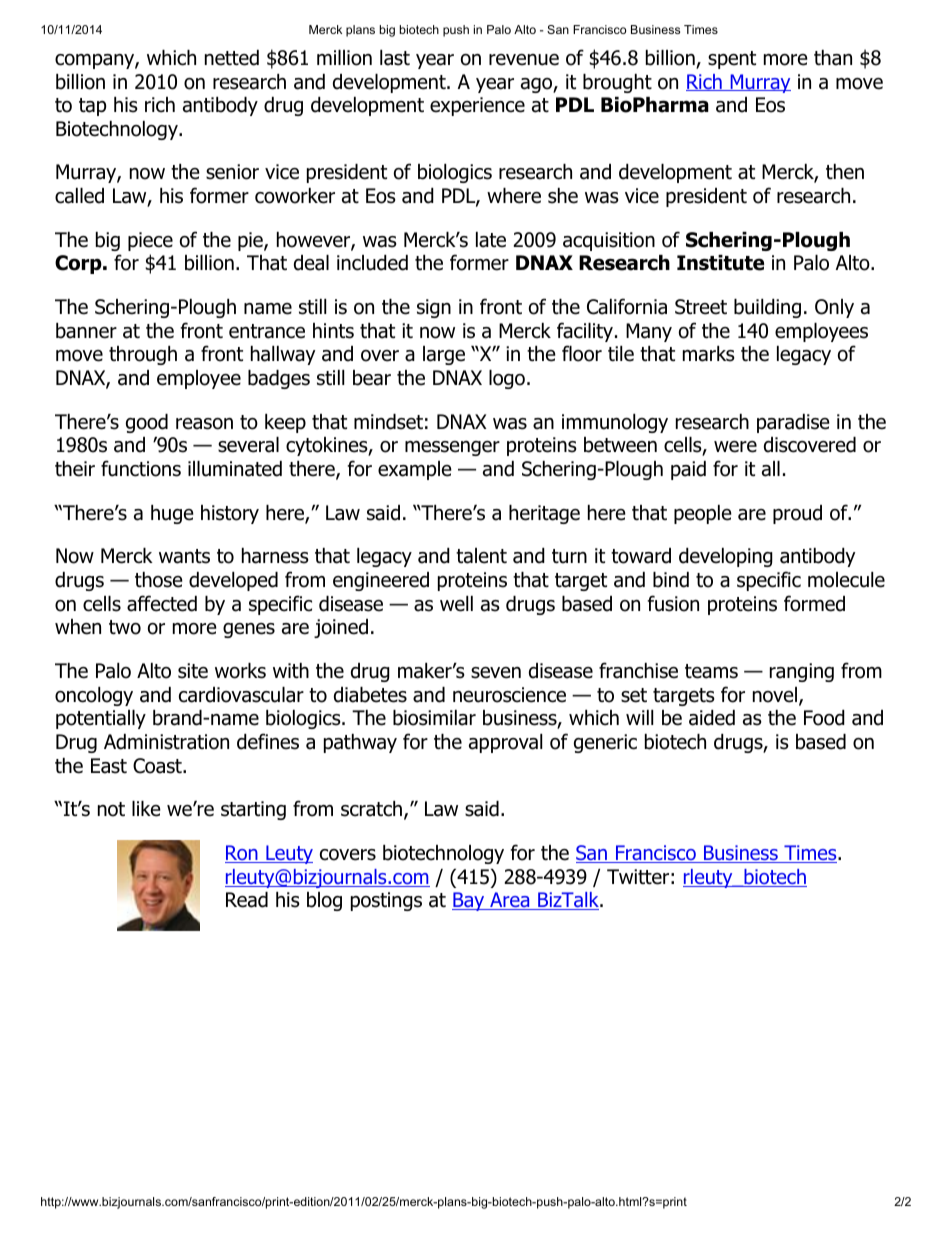  What do you see at coordinates (732, 60) in the image?
I see `spent` at bounding box center [732, 60].
